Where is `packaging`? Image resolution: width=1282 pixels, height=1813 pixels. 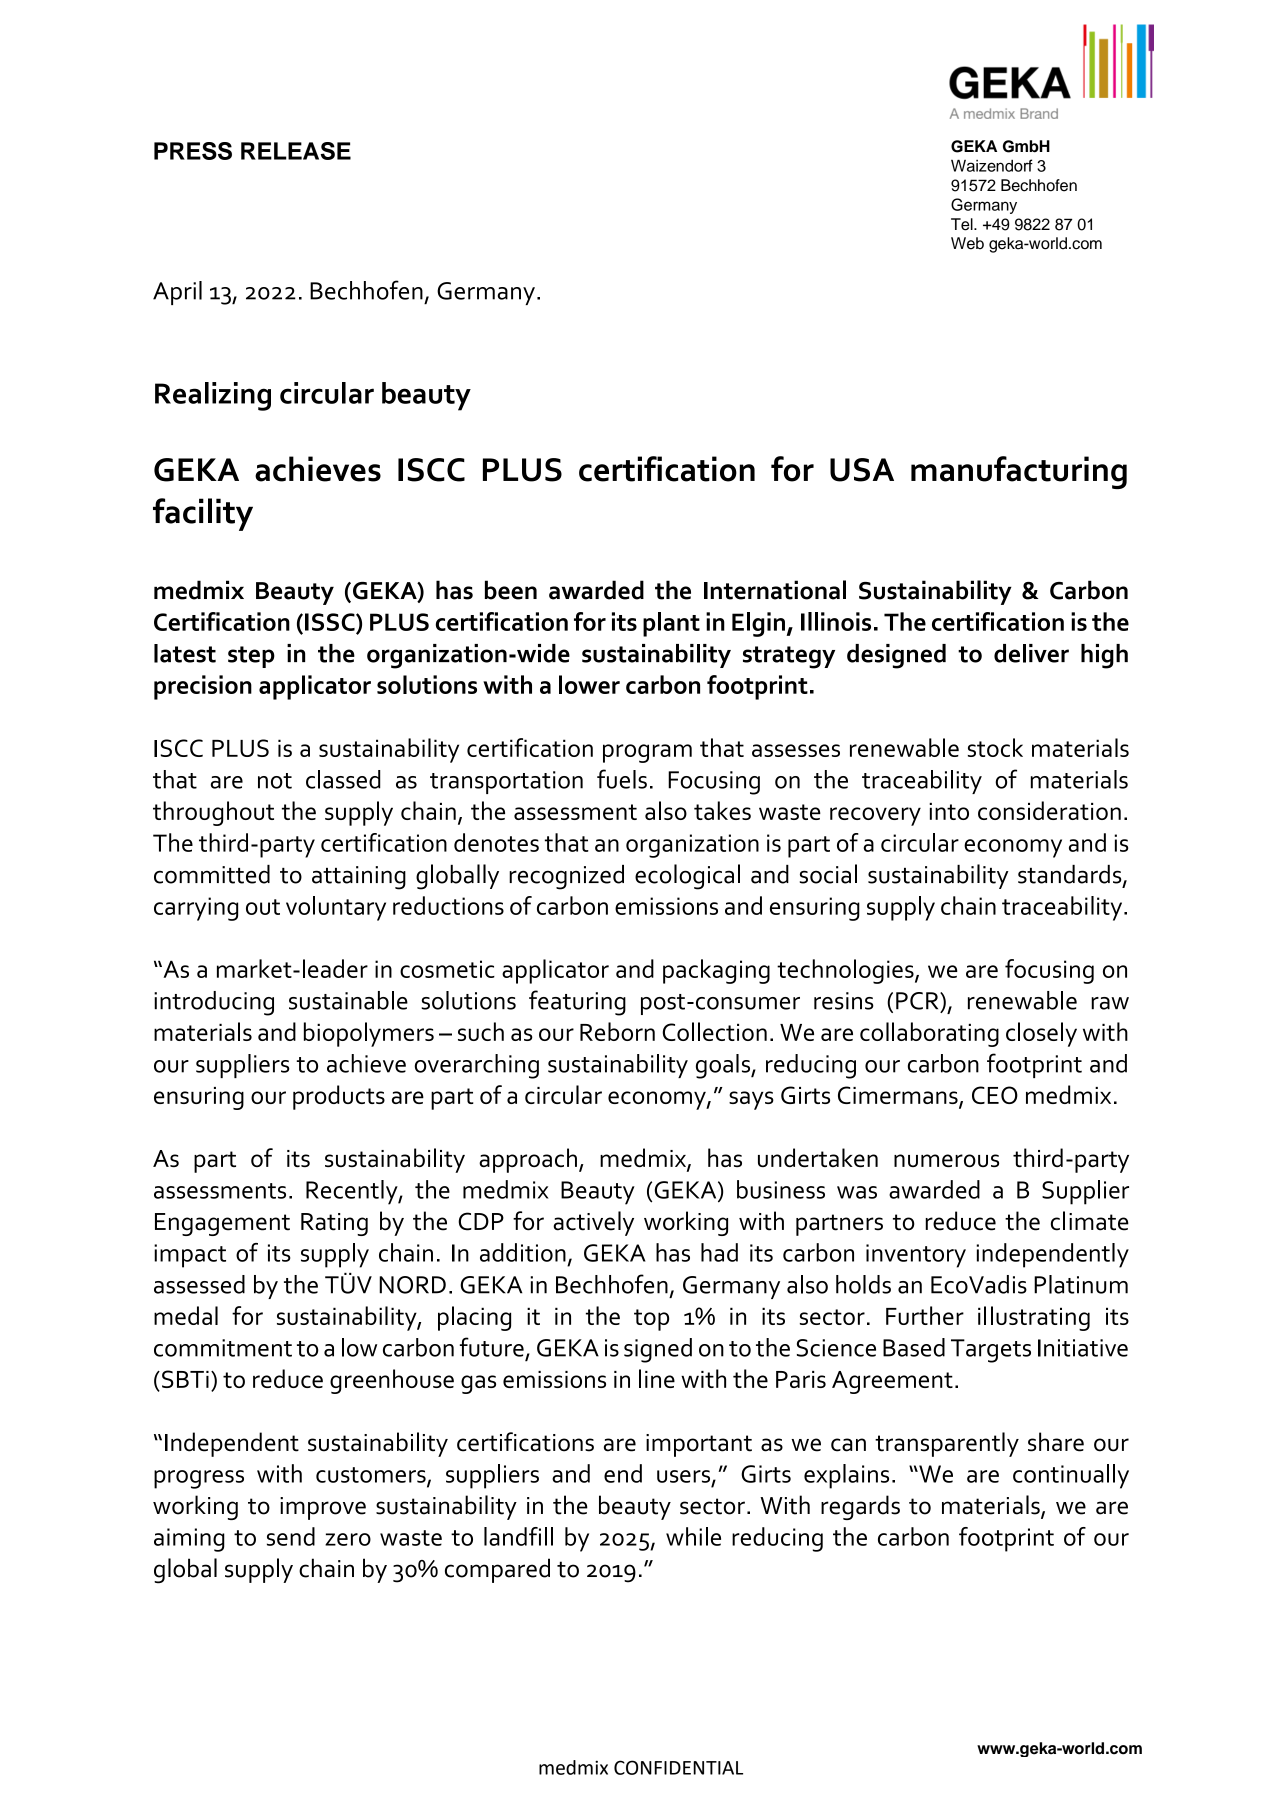
packaging is located at coordinates (716, 971).
